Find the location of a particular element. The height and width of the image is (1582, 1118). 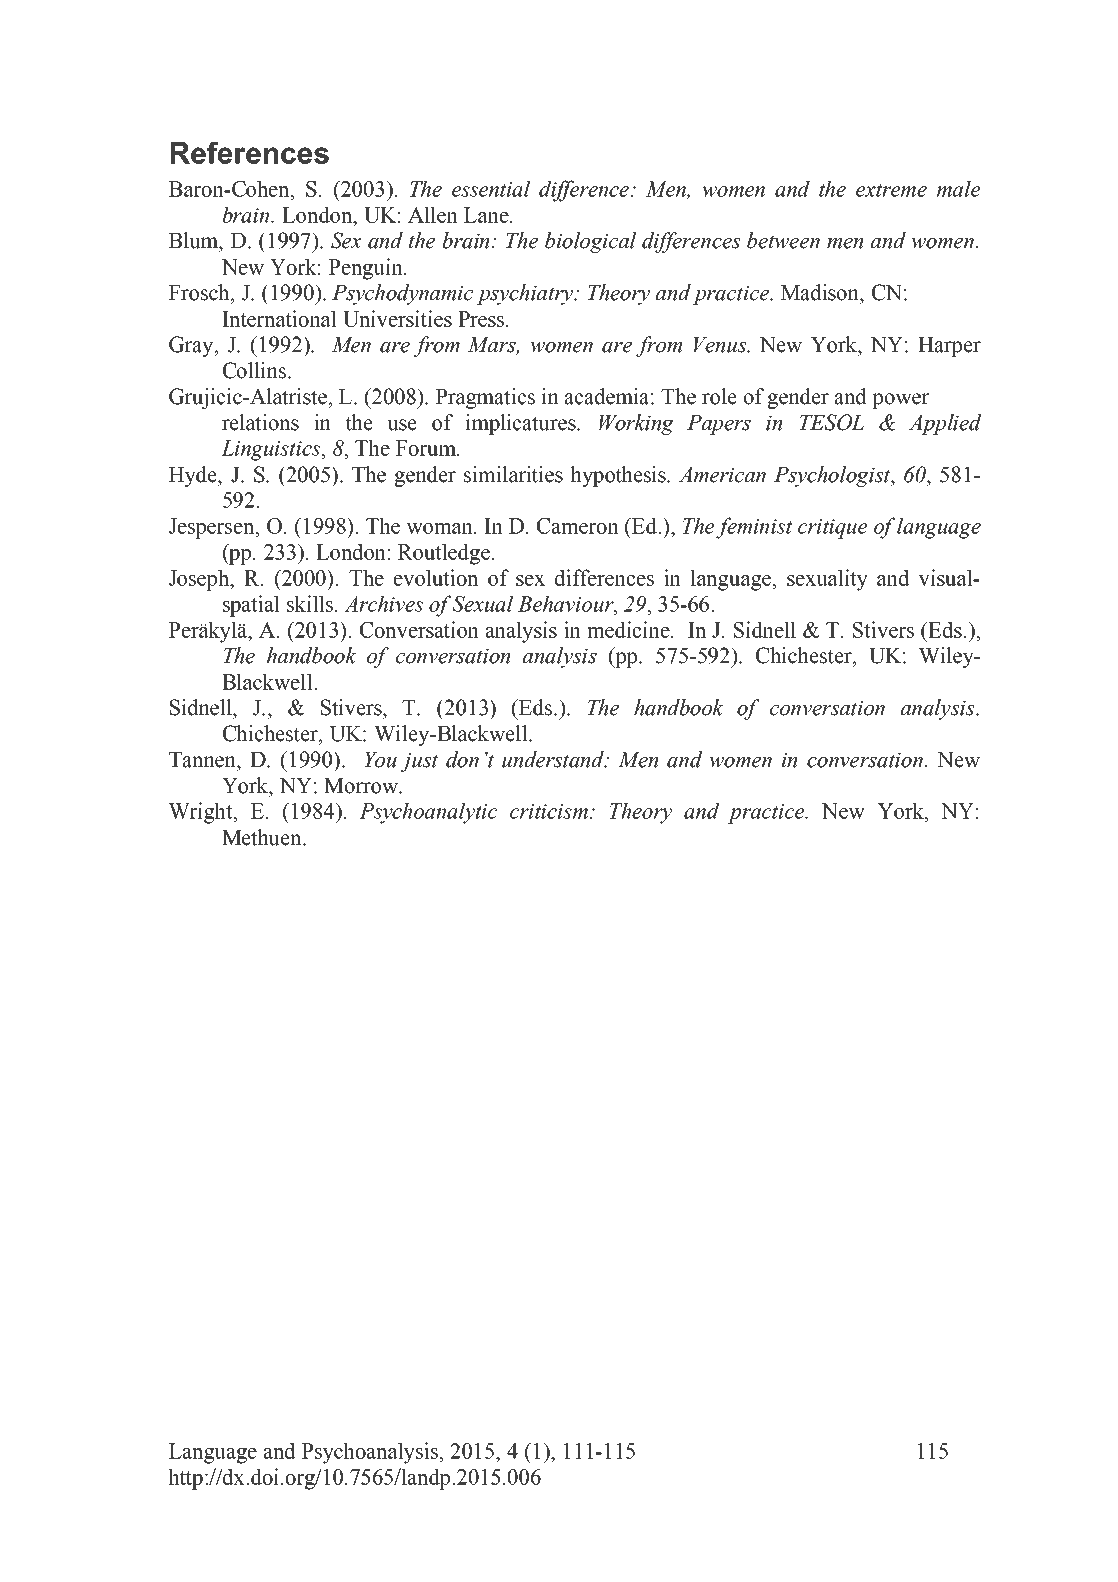

Morrow is located at coordinates (362, 786).
